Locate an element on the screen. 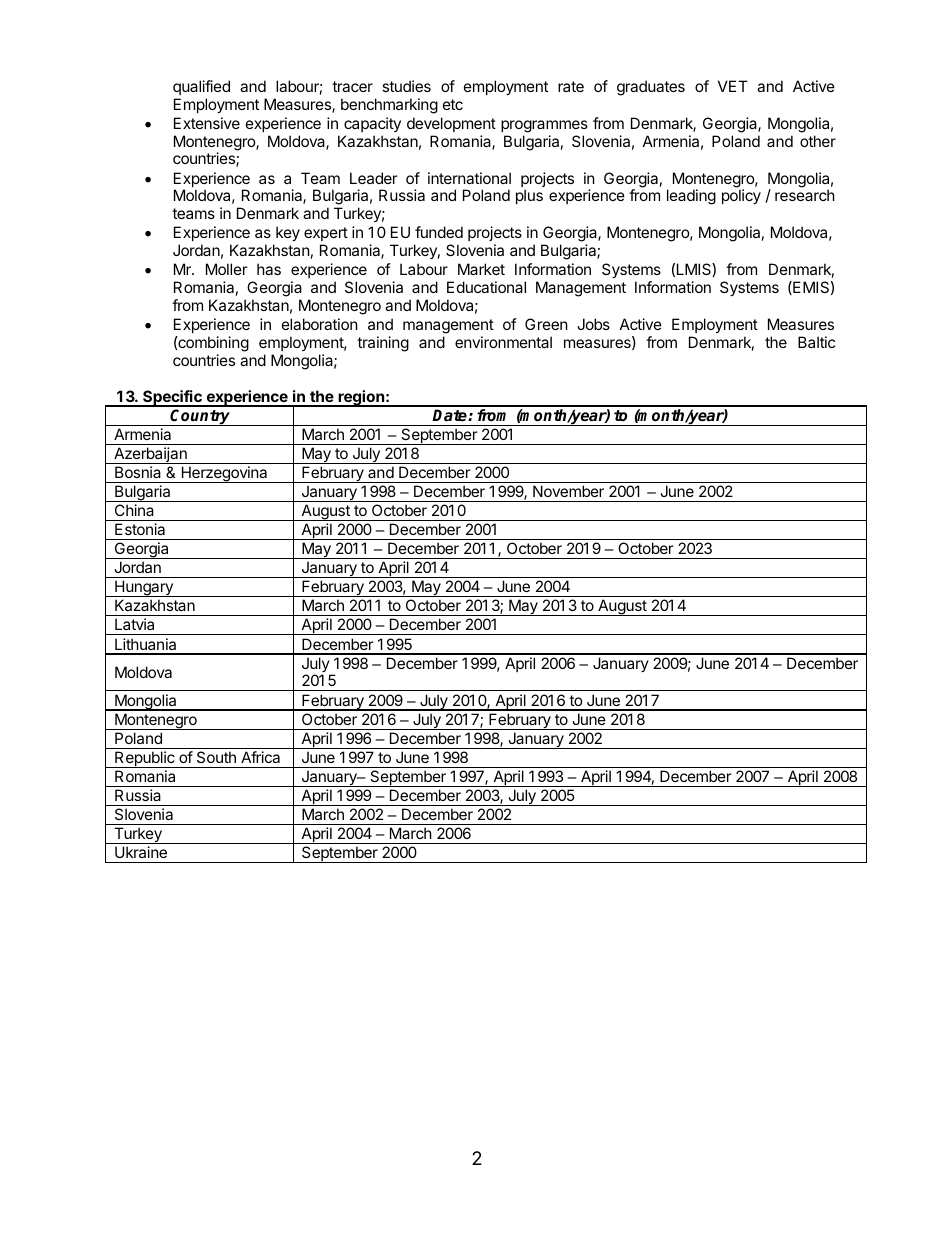 This screenshot has width=952, height=1233. VET is located at coordinates (733, 86).
